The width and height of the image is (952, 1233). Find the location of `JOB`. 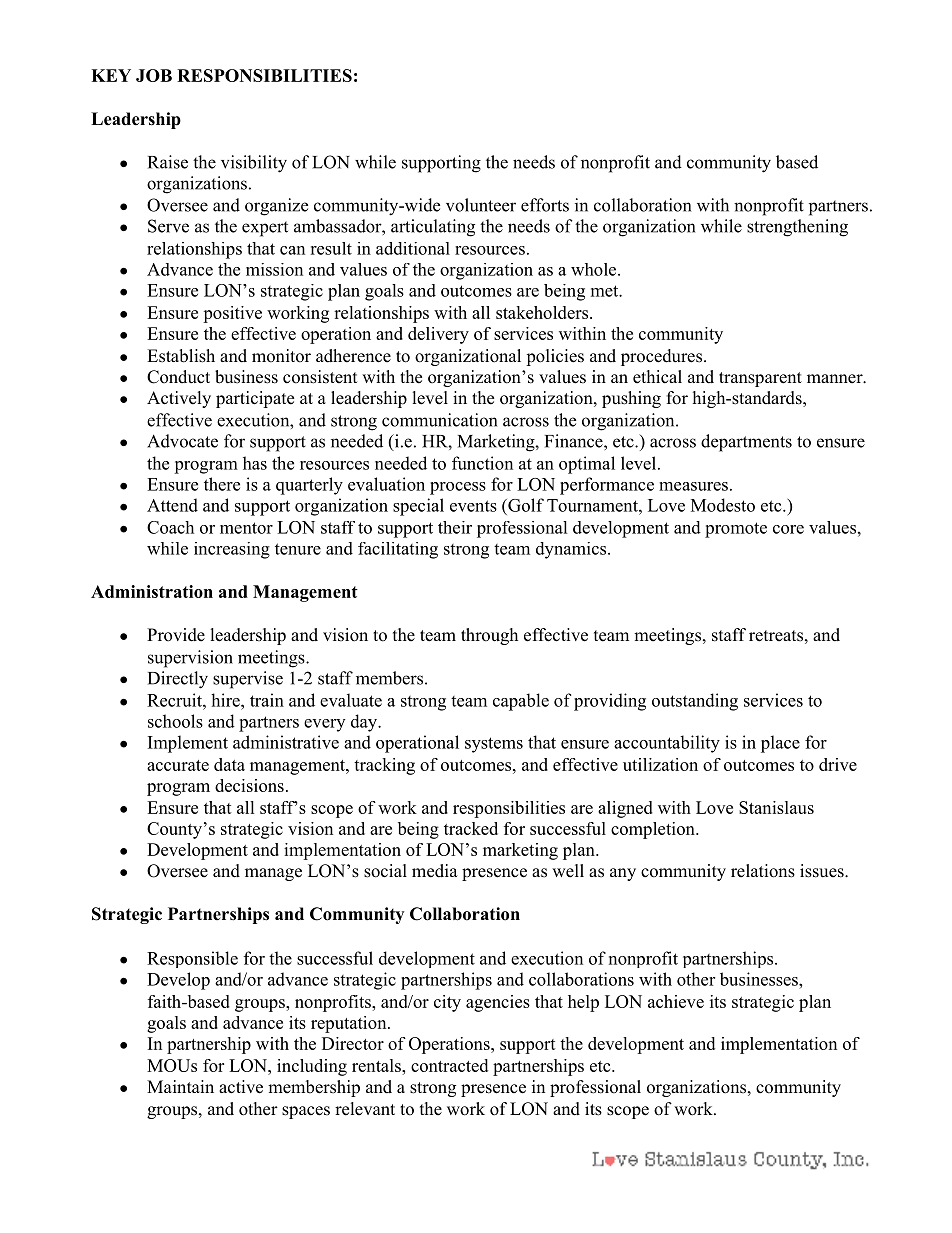

JOB is located at coordinates (154, 75).
